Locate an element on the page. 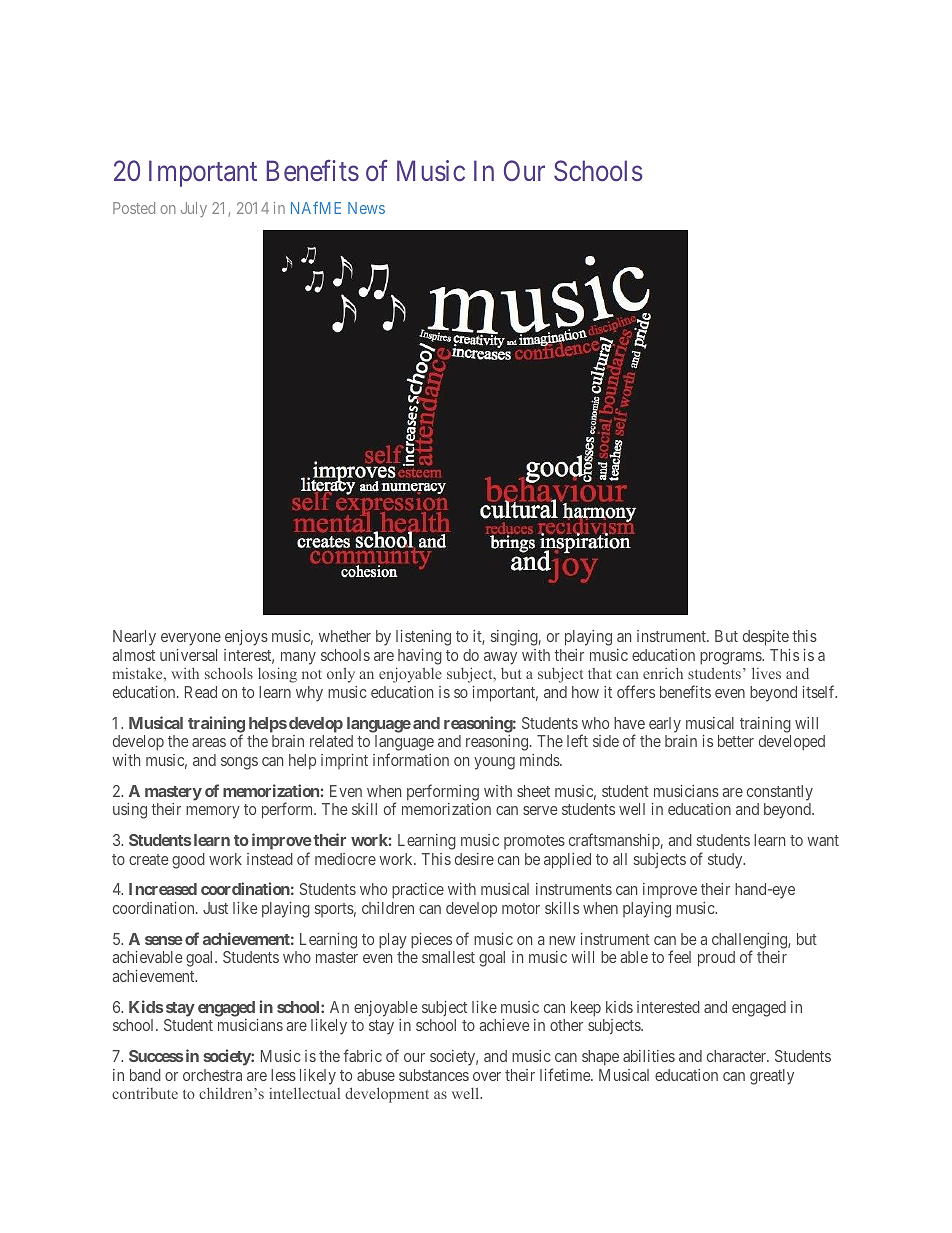 The height and width of the page is (1233, 952). Posted is located at coordinates (134, 208).
